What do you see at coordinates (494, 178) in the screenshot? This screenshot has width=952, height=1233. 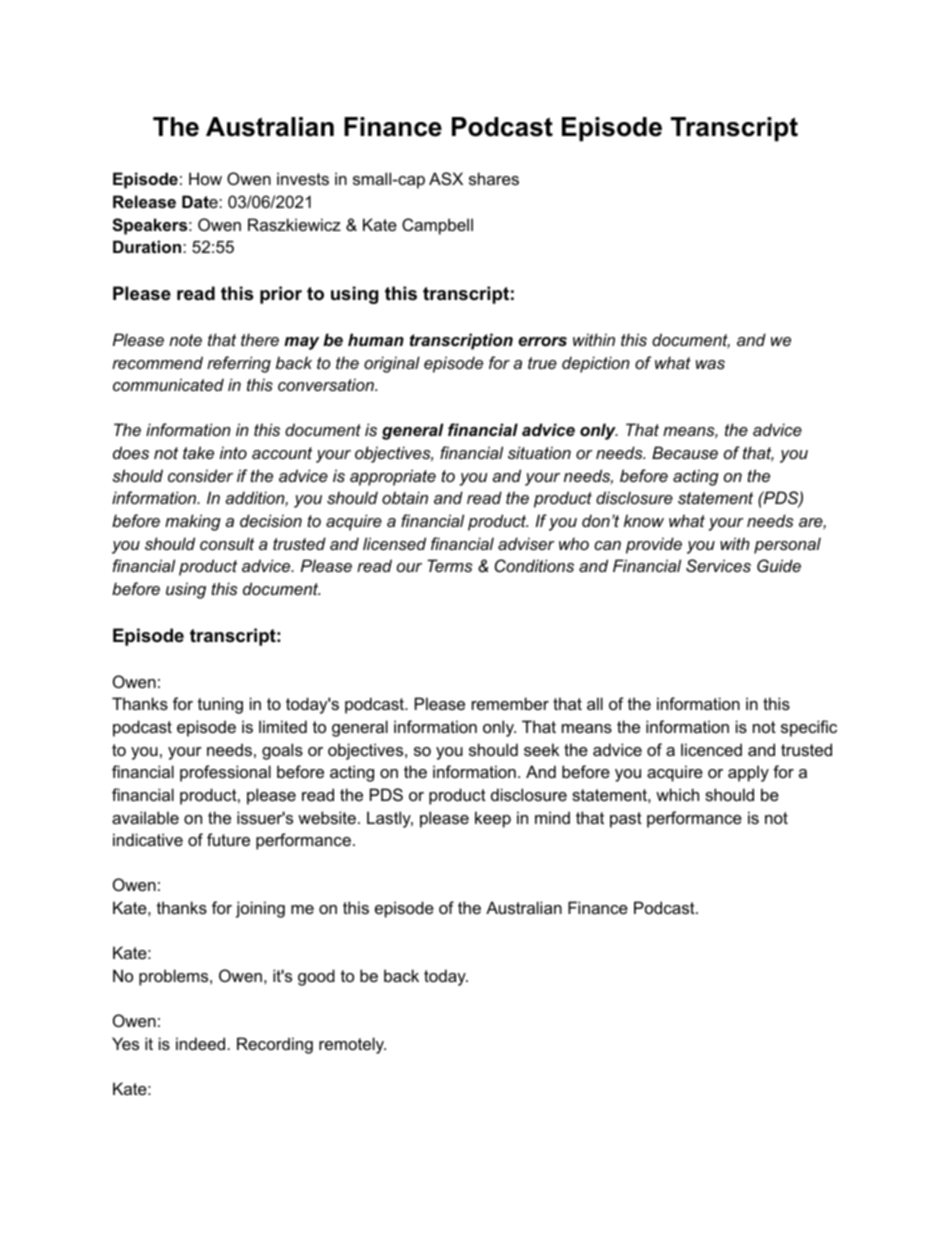 I see `shares` at bounding box center [494, 178].
